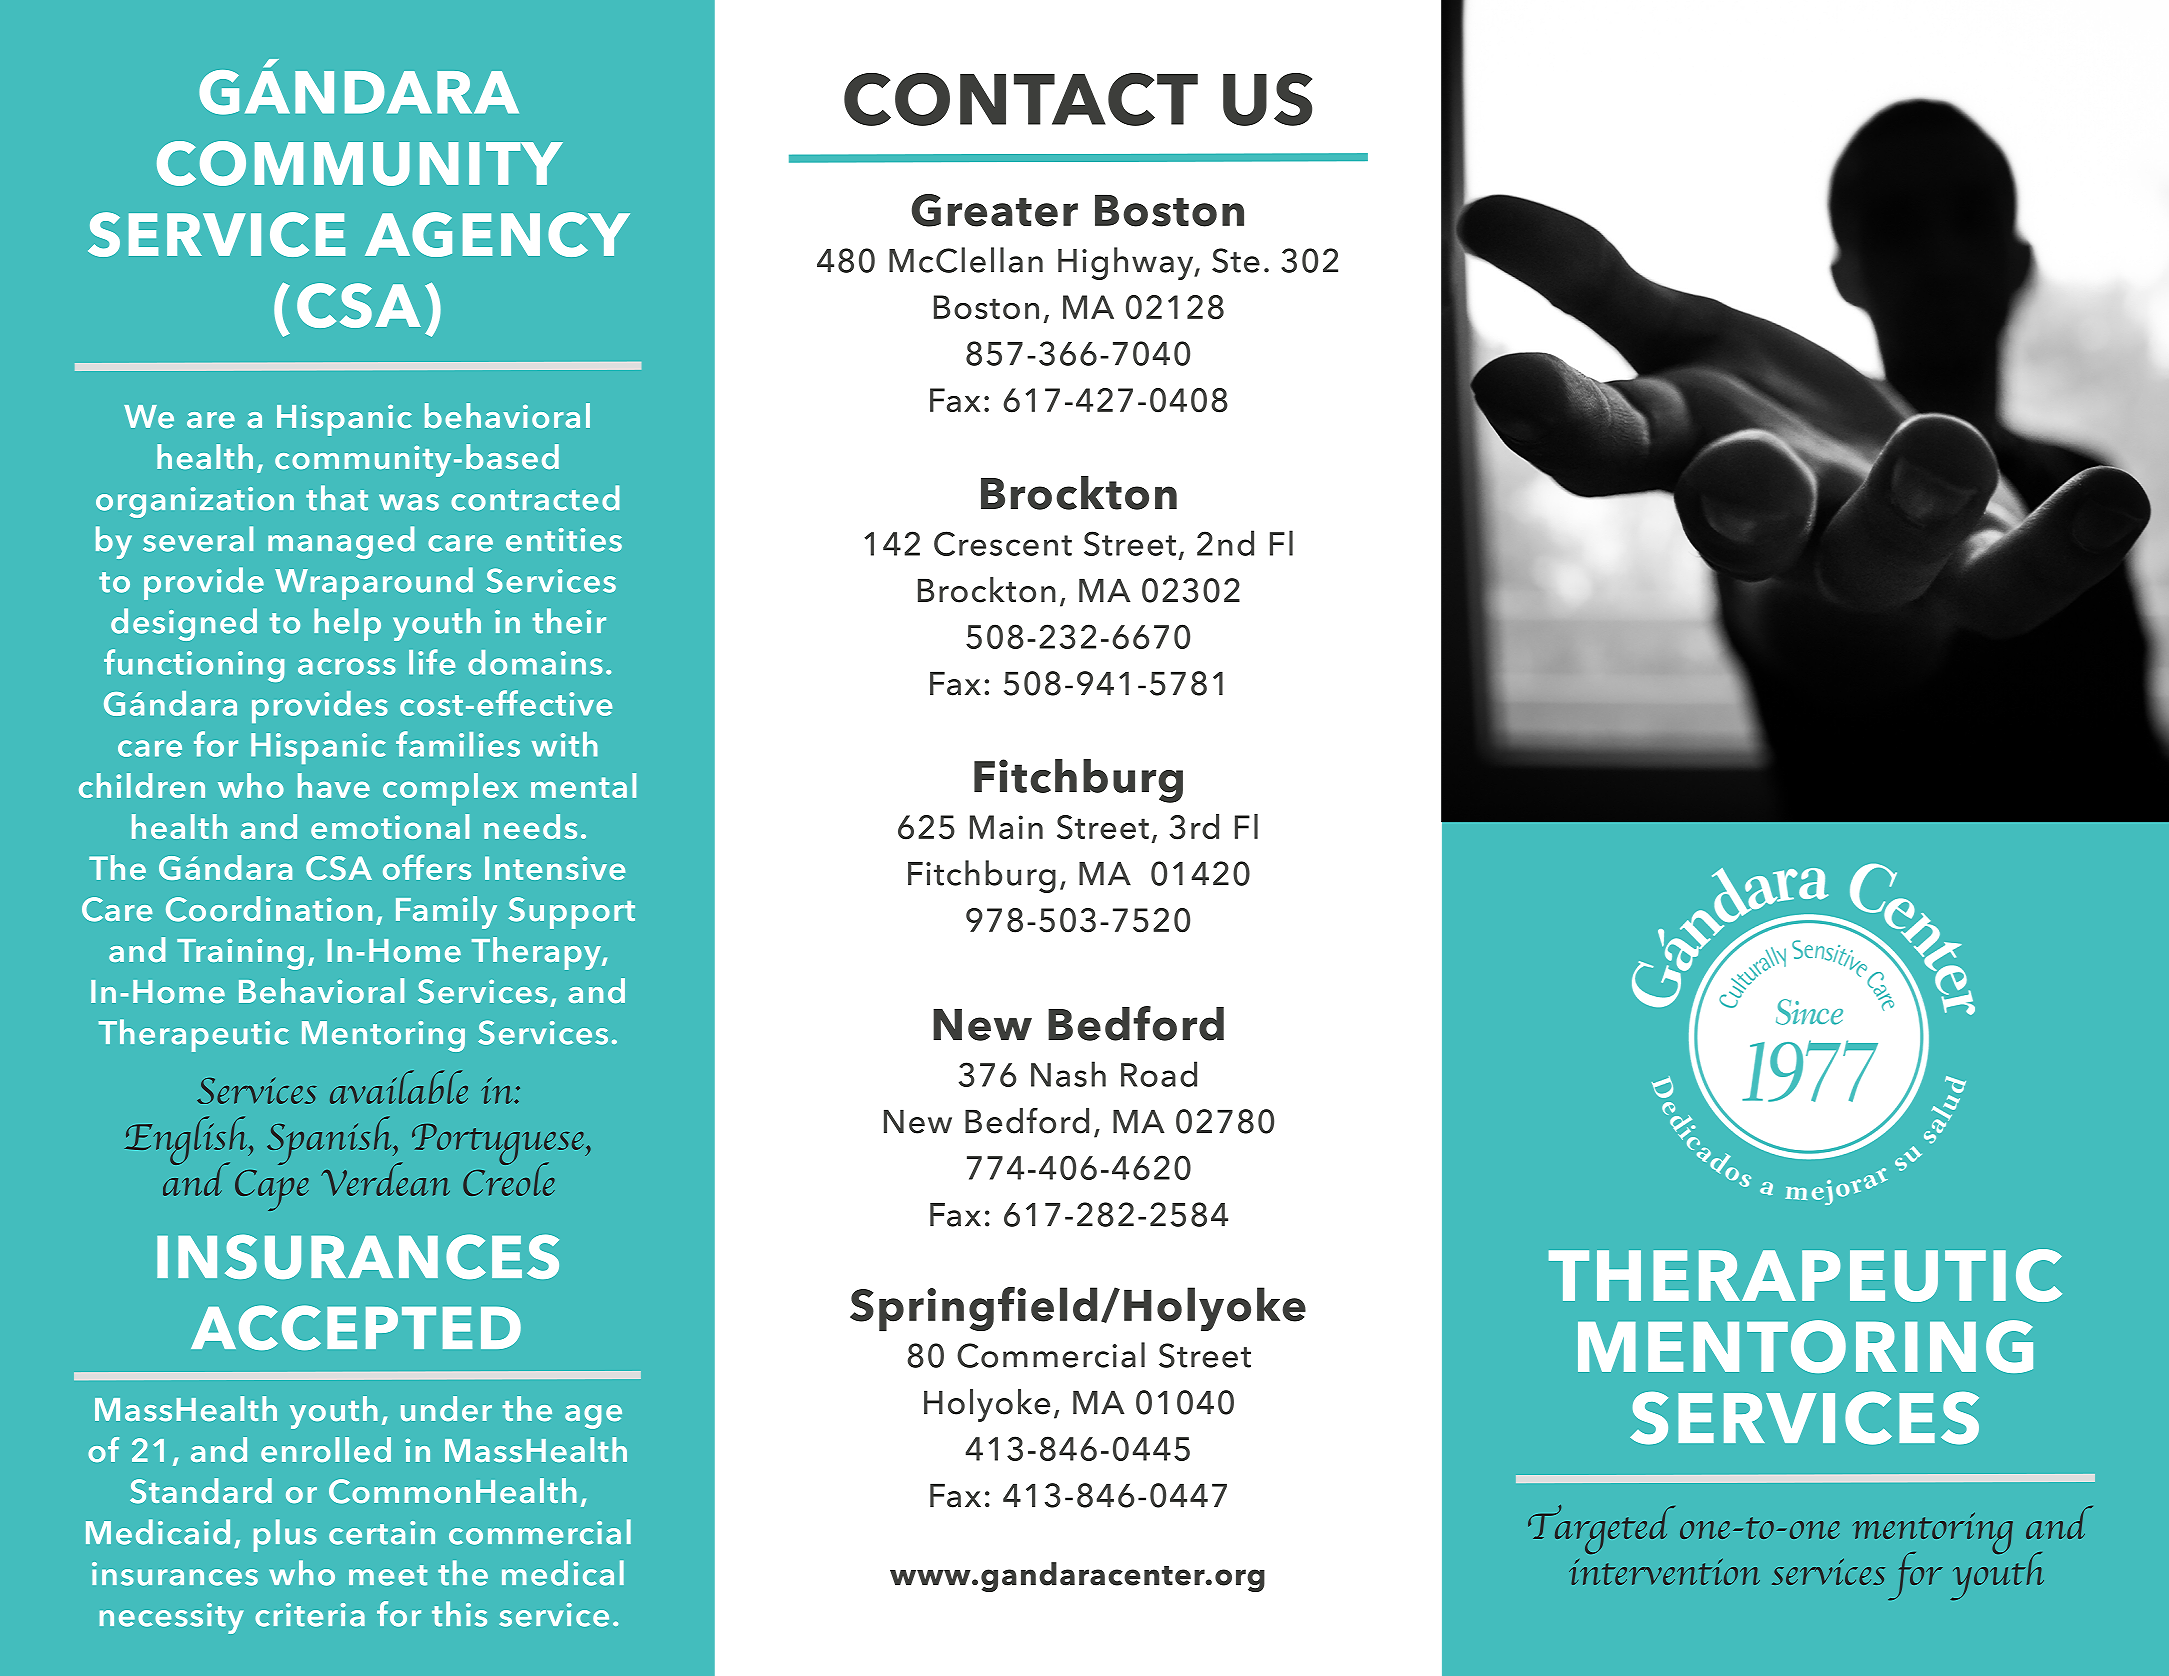 The image size is (2169, 1676). I want to click on Road, so click(1159, 1074).
